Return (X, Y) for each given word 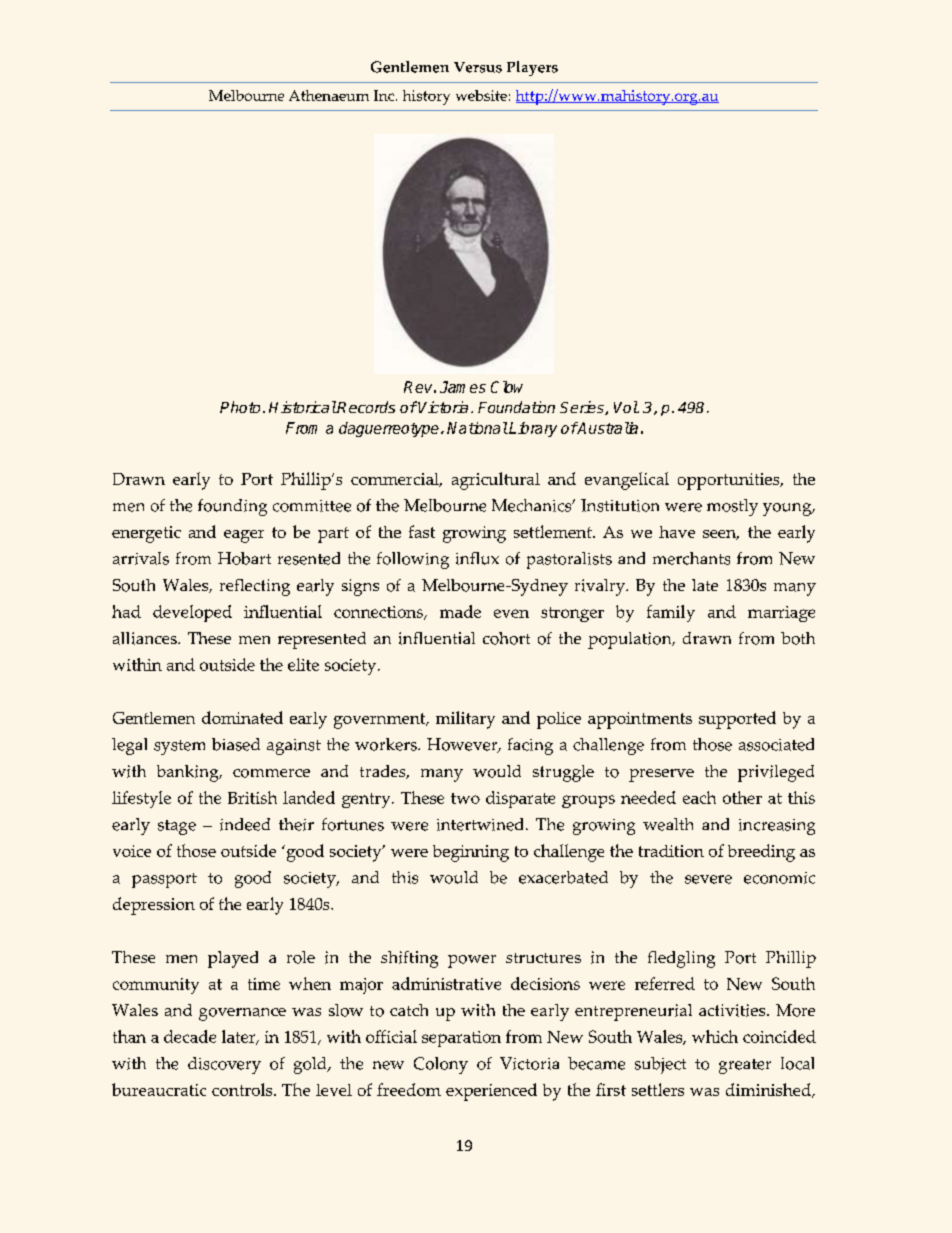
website (481, 95)
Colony (441, 1065)
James (463, 387)
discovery (224, 1065)
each (699, 797)
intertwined (482, 824)
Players (532, 68)
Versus (478, 67)
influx (477, 558)
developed (192, 613)
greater (745, 1066)
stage (177, 827)
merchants (691, 558)
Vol (626, 407)
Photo (240, 407)
